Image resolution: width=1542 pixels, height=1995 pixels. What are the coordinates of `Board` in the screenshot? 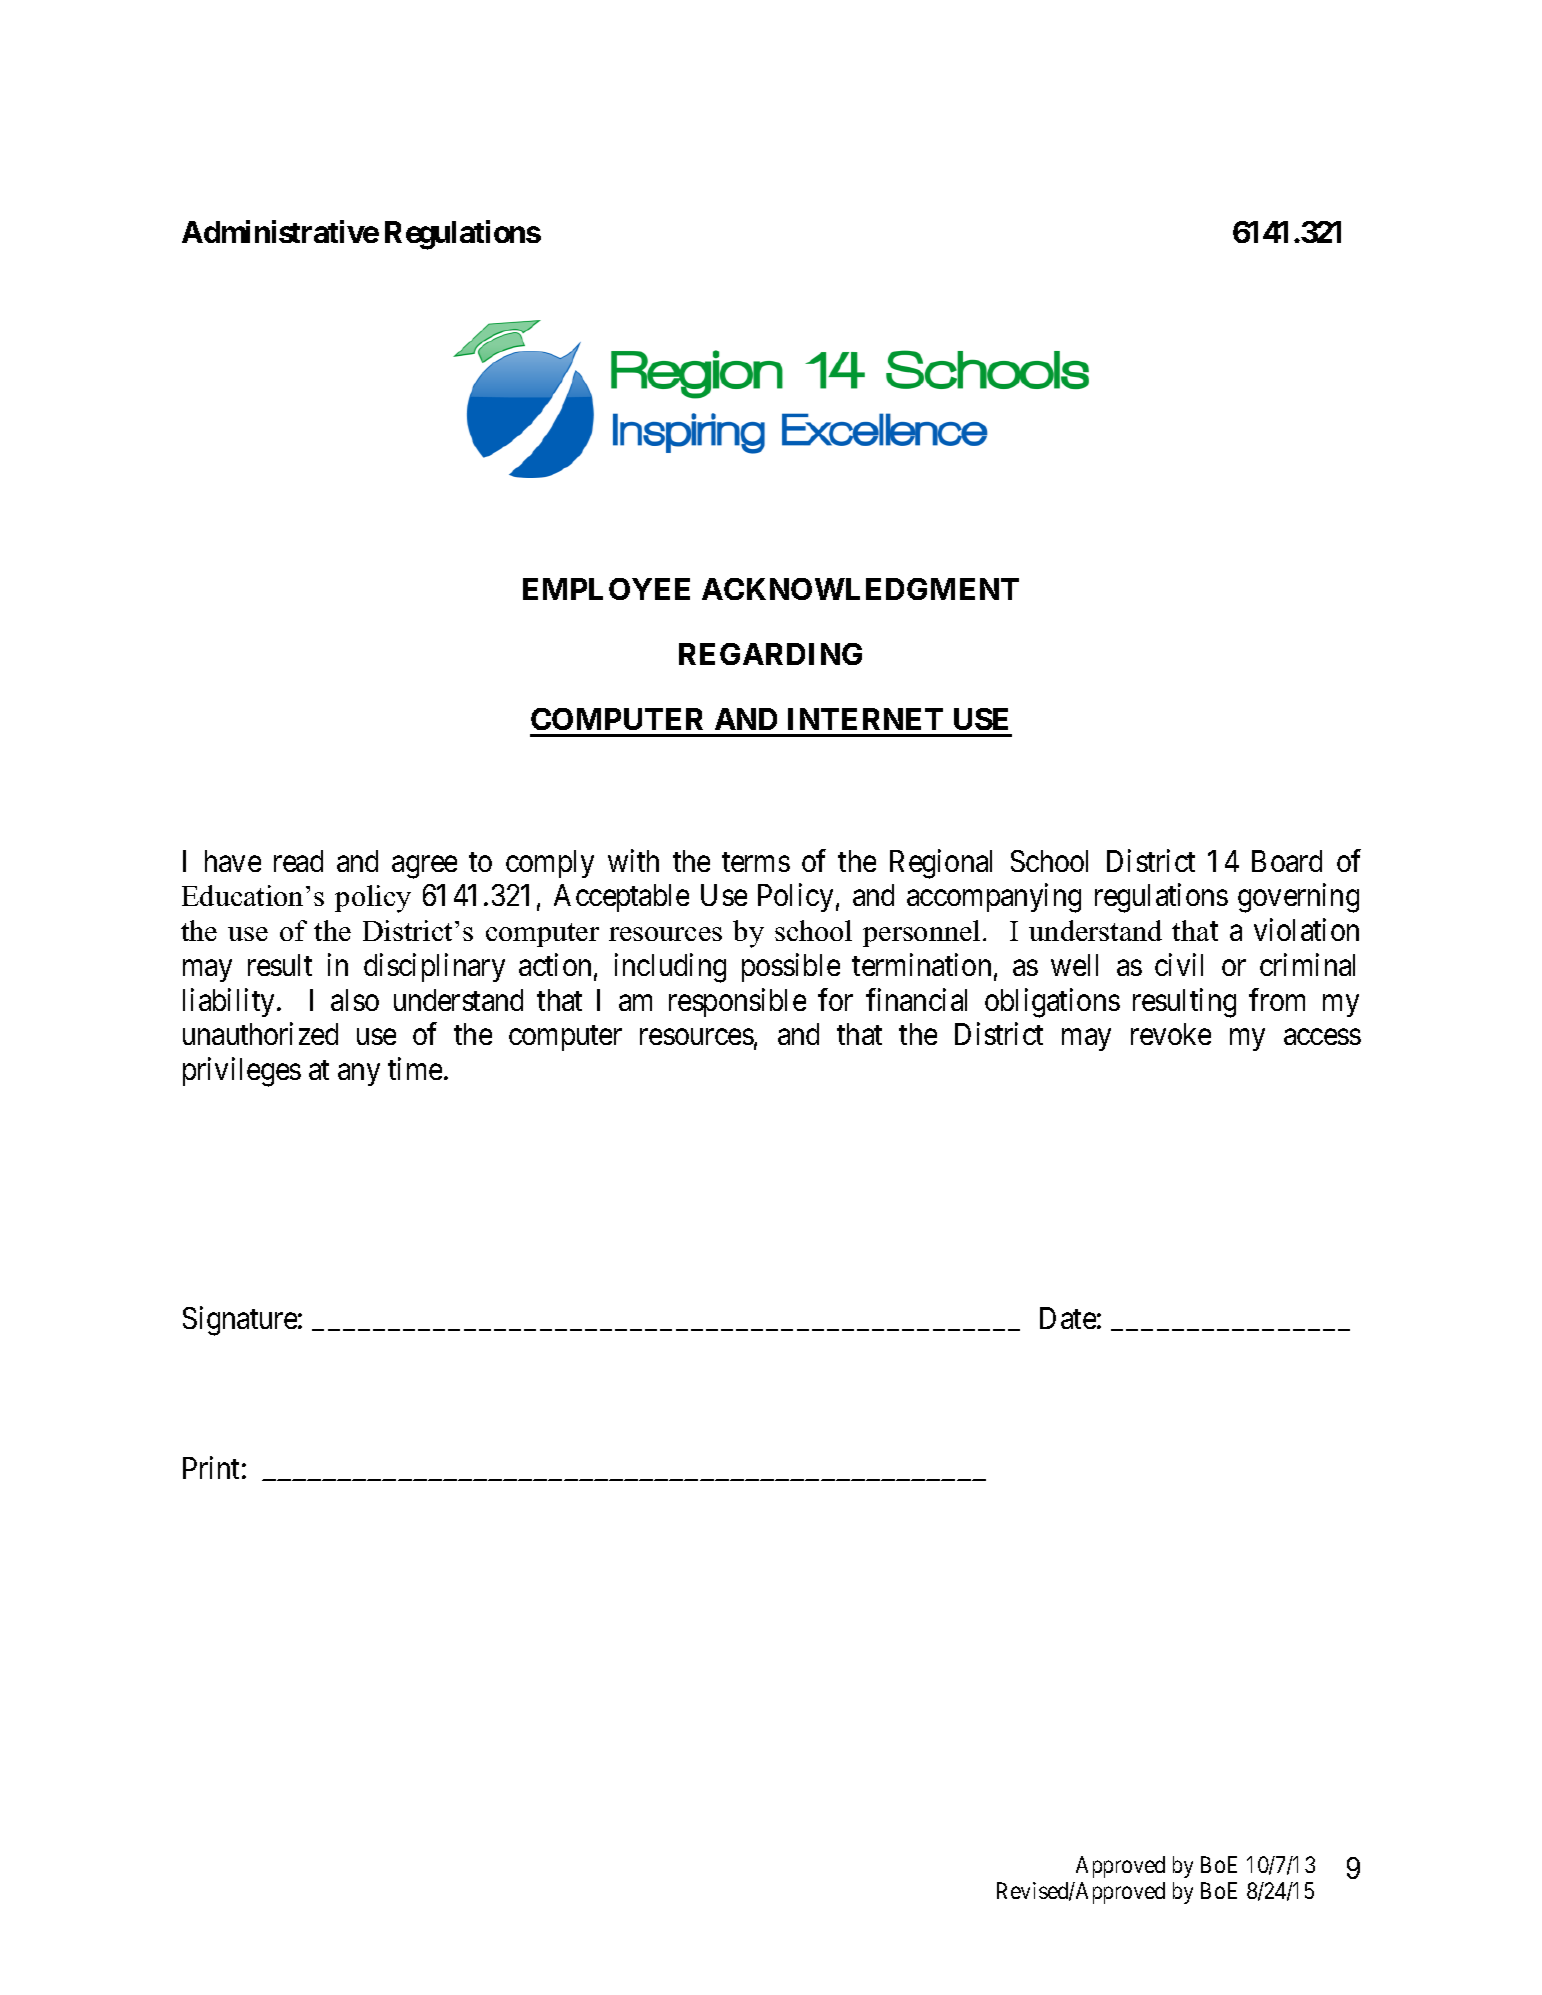 It's located at (1287, 861).
